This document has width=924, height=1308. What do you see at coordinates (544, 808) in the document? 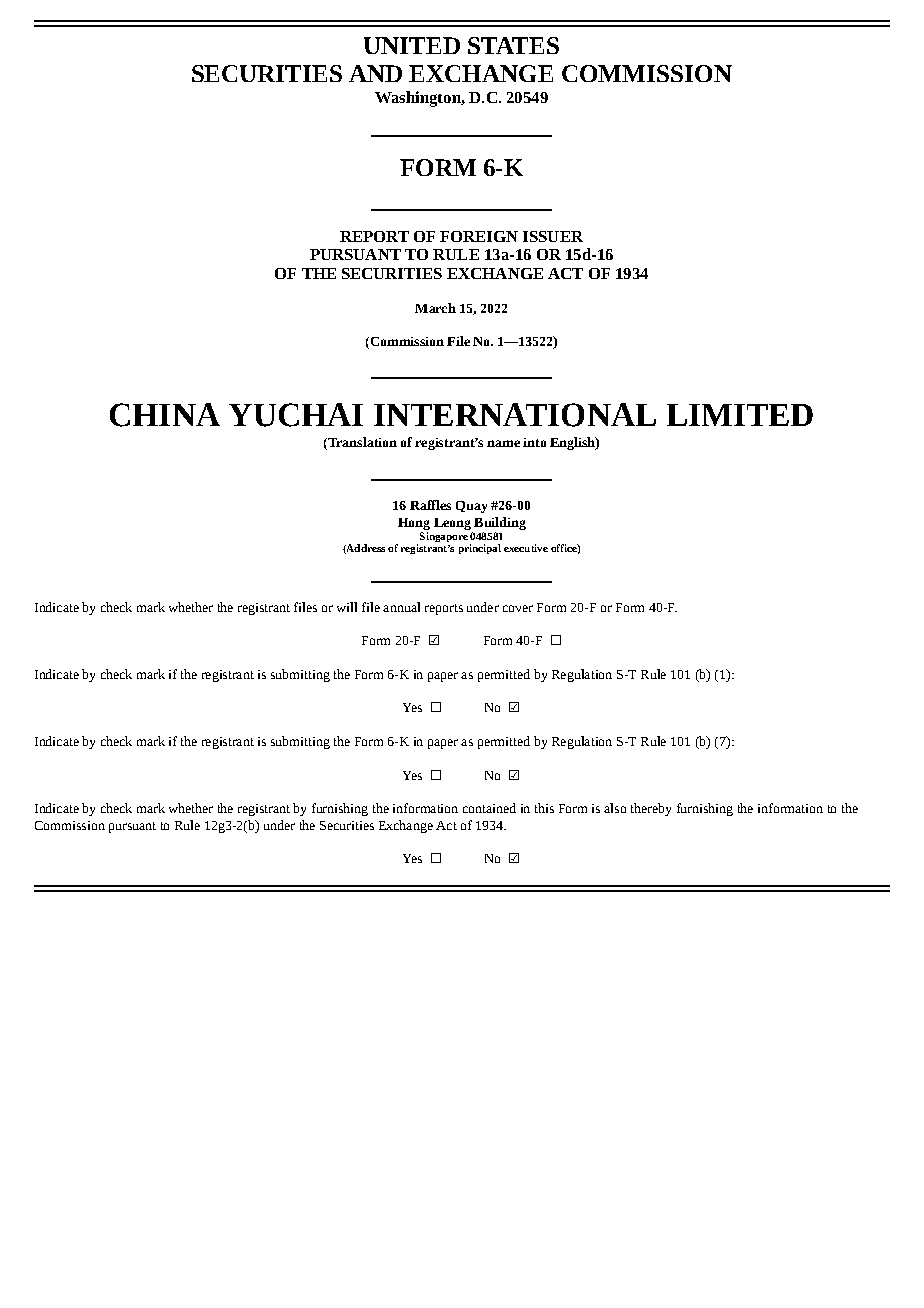
I see `this` at bounding box center [544, 808].
